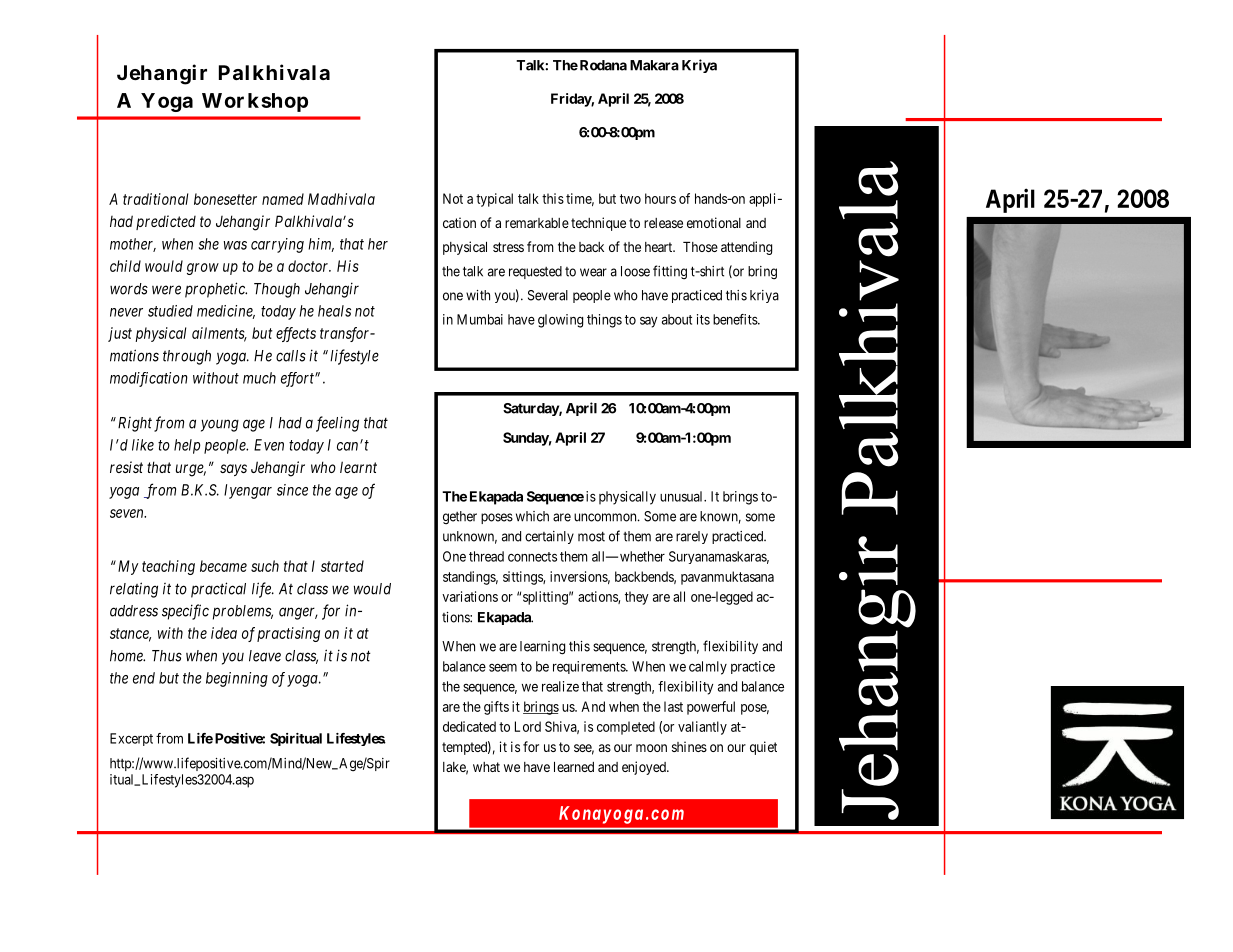 The image size is (1233, 952). I want to click on shines, so click(689, 746).
